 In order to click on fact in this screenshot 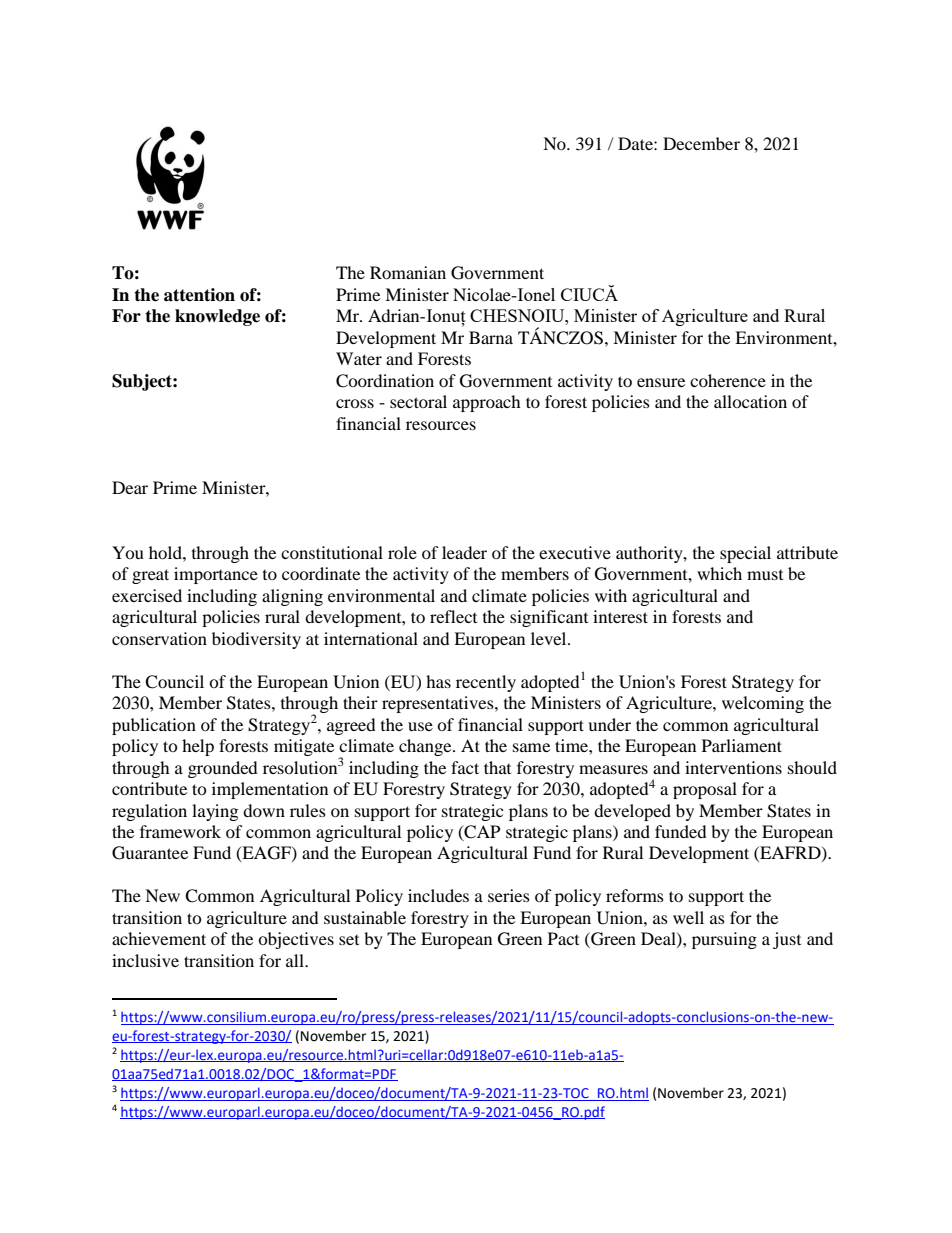, I will do `click(465, 767)`.
